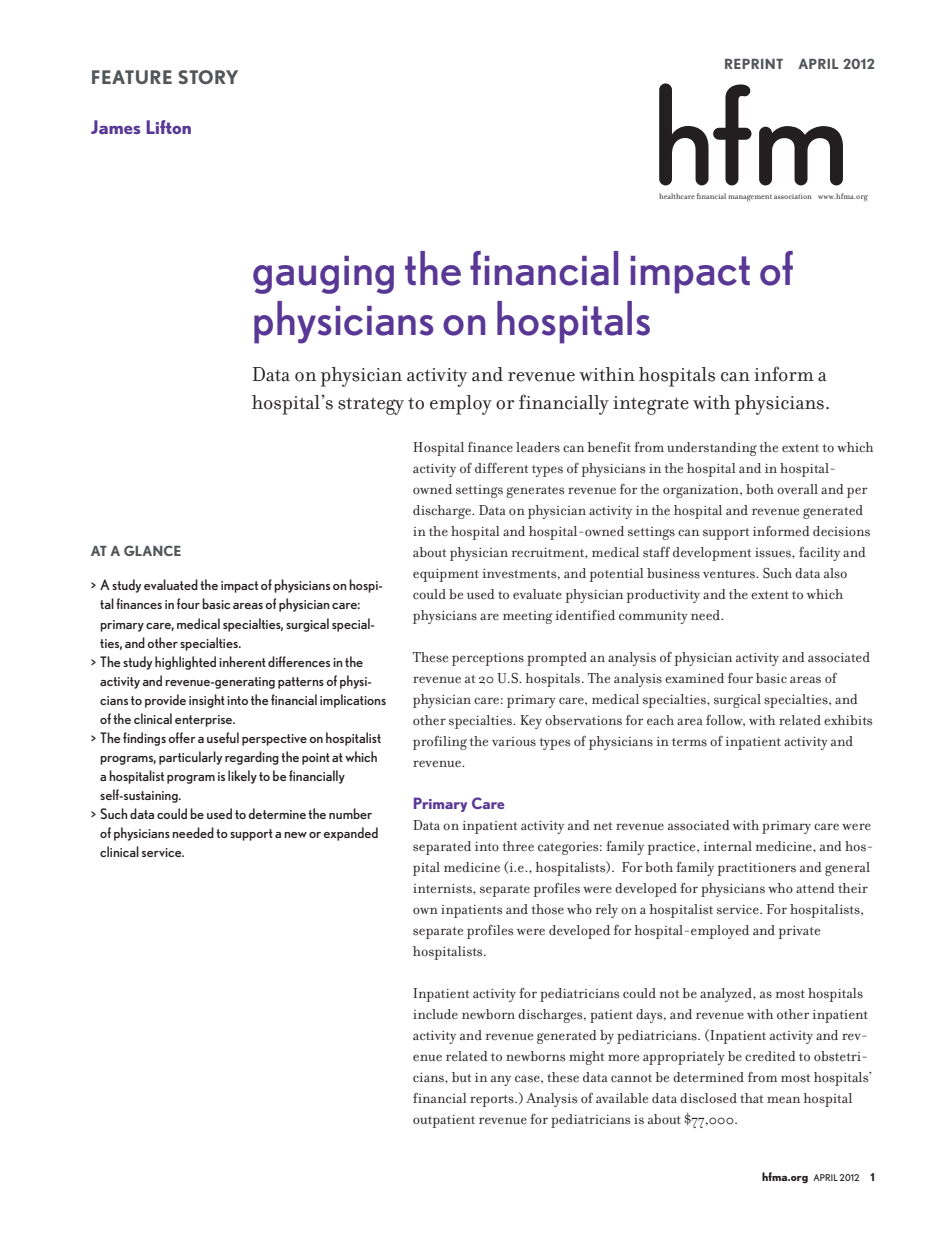 The width and height of the screenshot is (952, 1233). What do you see at coordinates (493, 1101) in the screenshot?
I see `reports` at bounding box center [493, 1101].
